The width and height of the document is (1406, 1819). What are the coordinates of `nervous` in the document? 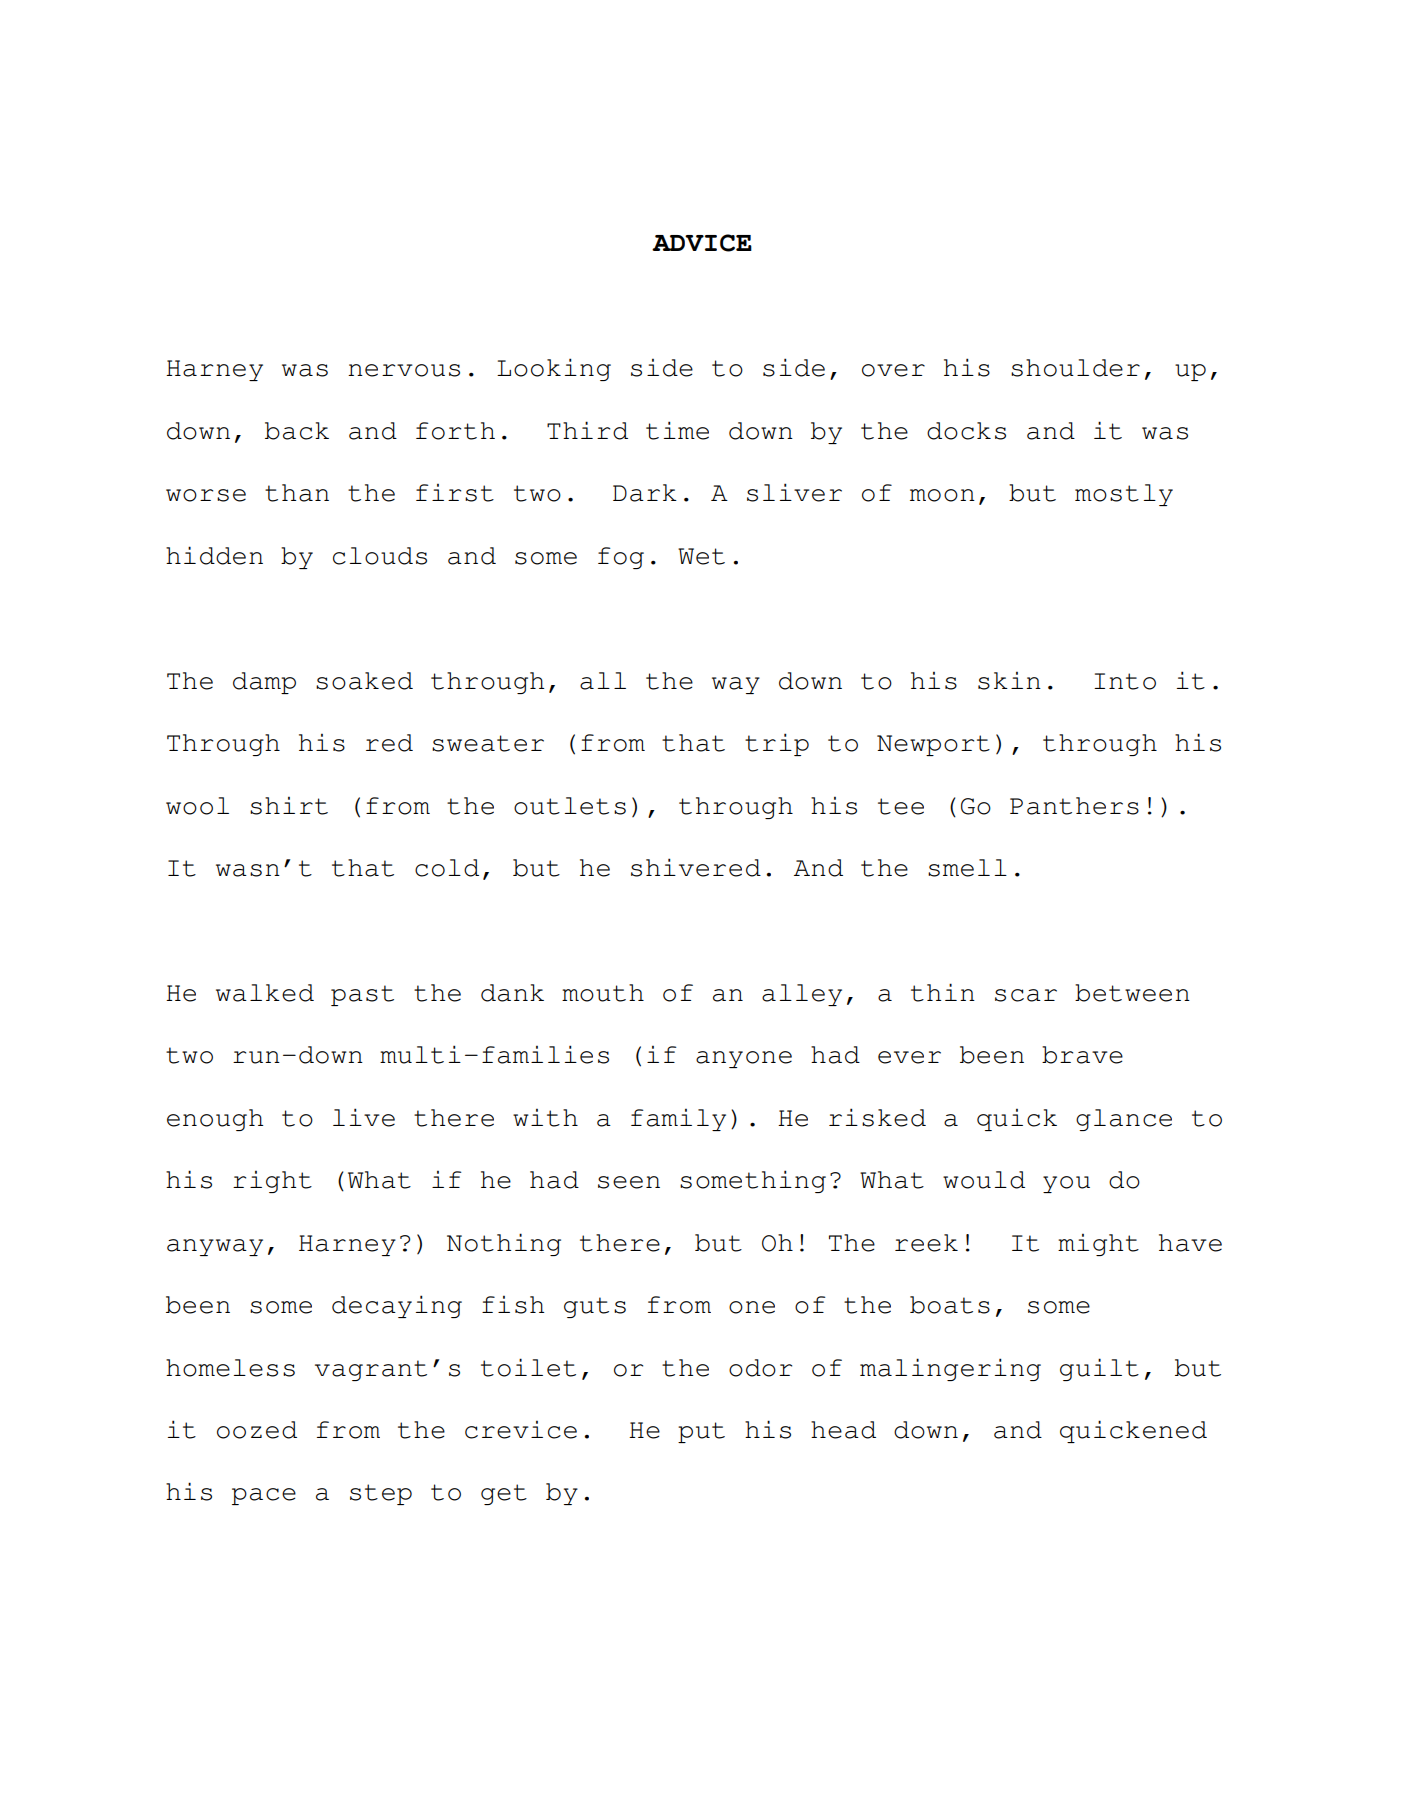 It's located at (404, 370).
